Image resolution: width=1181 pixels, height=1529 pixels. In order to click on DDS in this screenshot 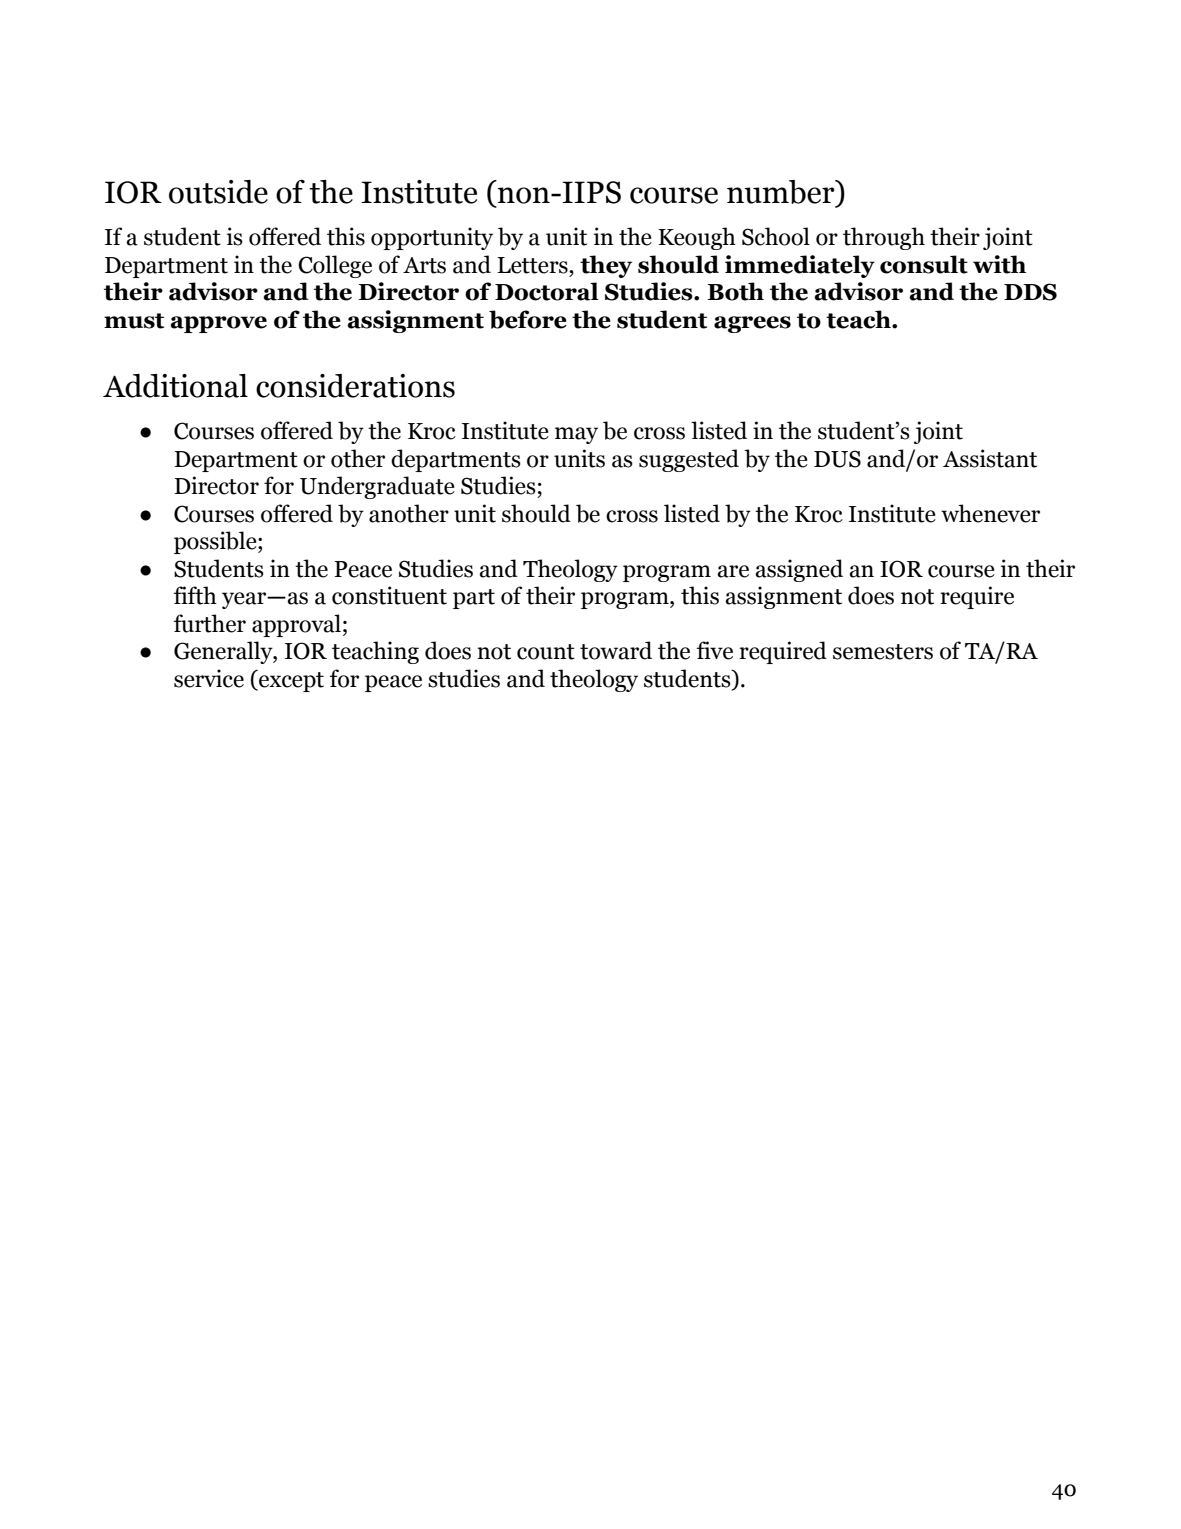, I will do `click(1030, 292)`.
